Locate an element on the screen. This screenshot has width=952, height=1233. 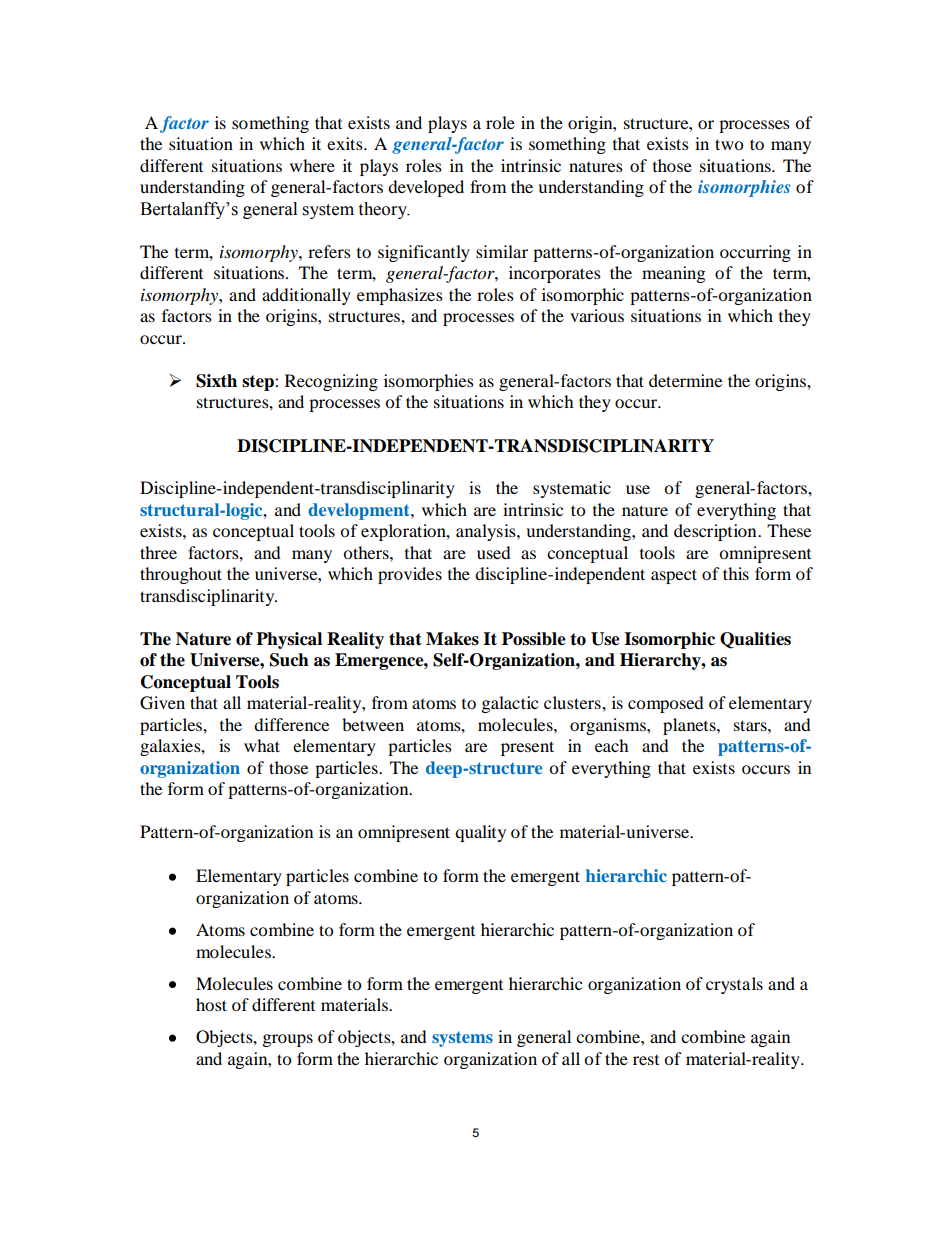
host is located at coordinates (211, 1004).
